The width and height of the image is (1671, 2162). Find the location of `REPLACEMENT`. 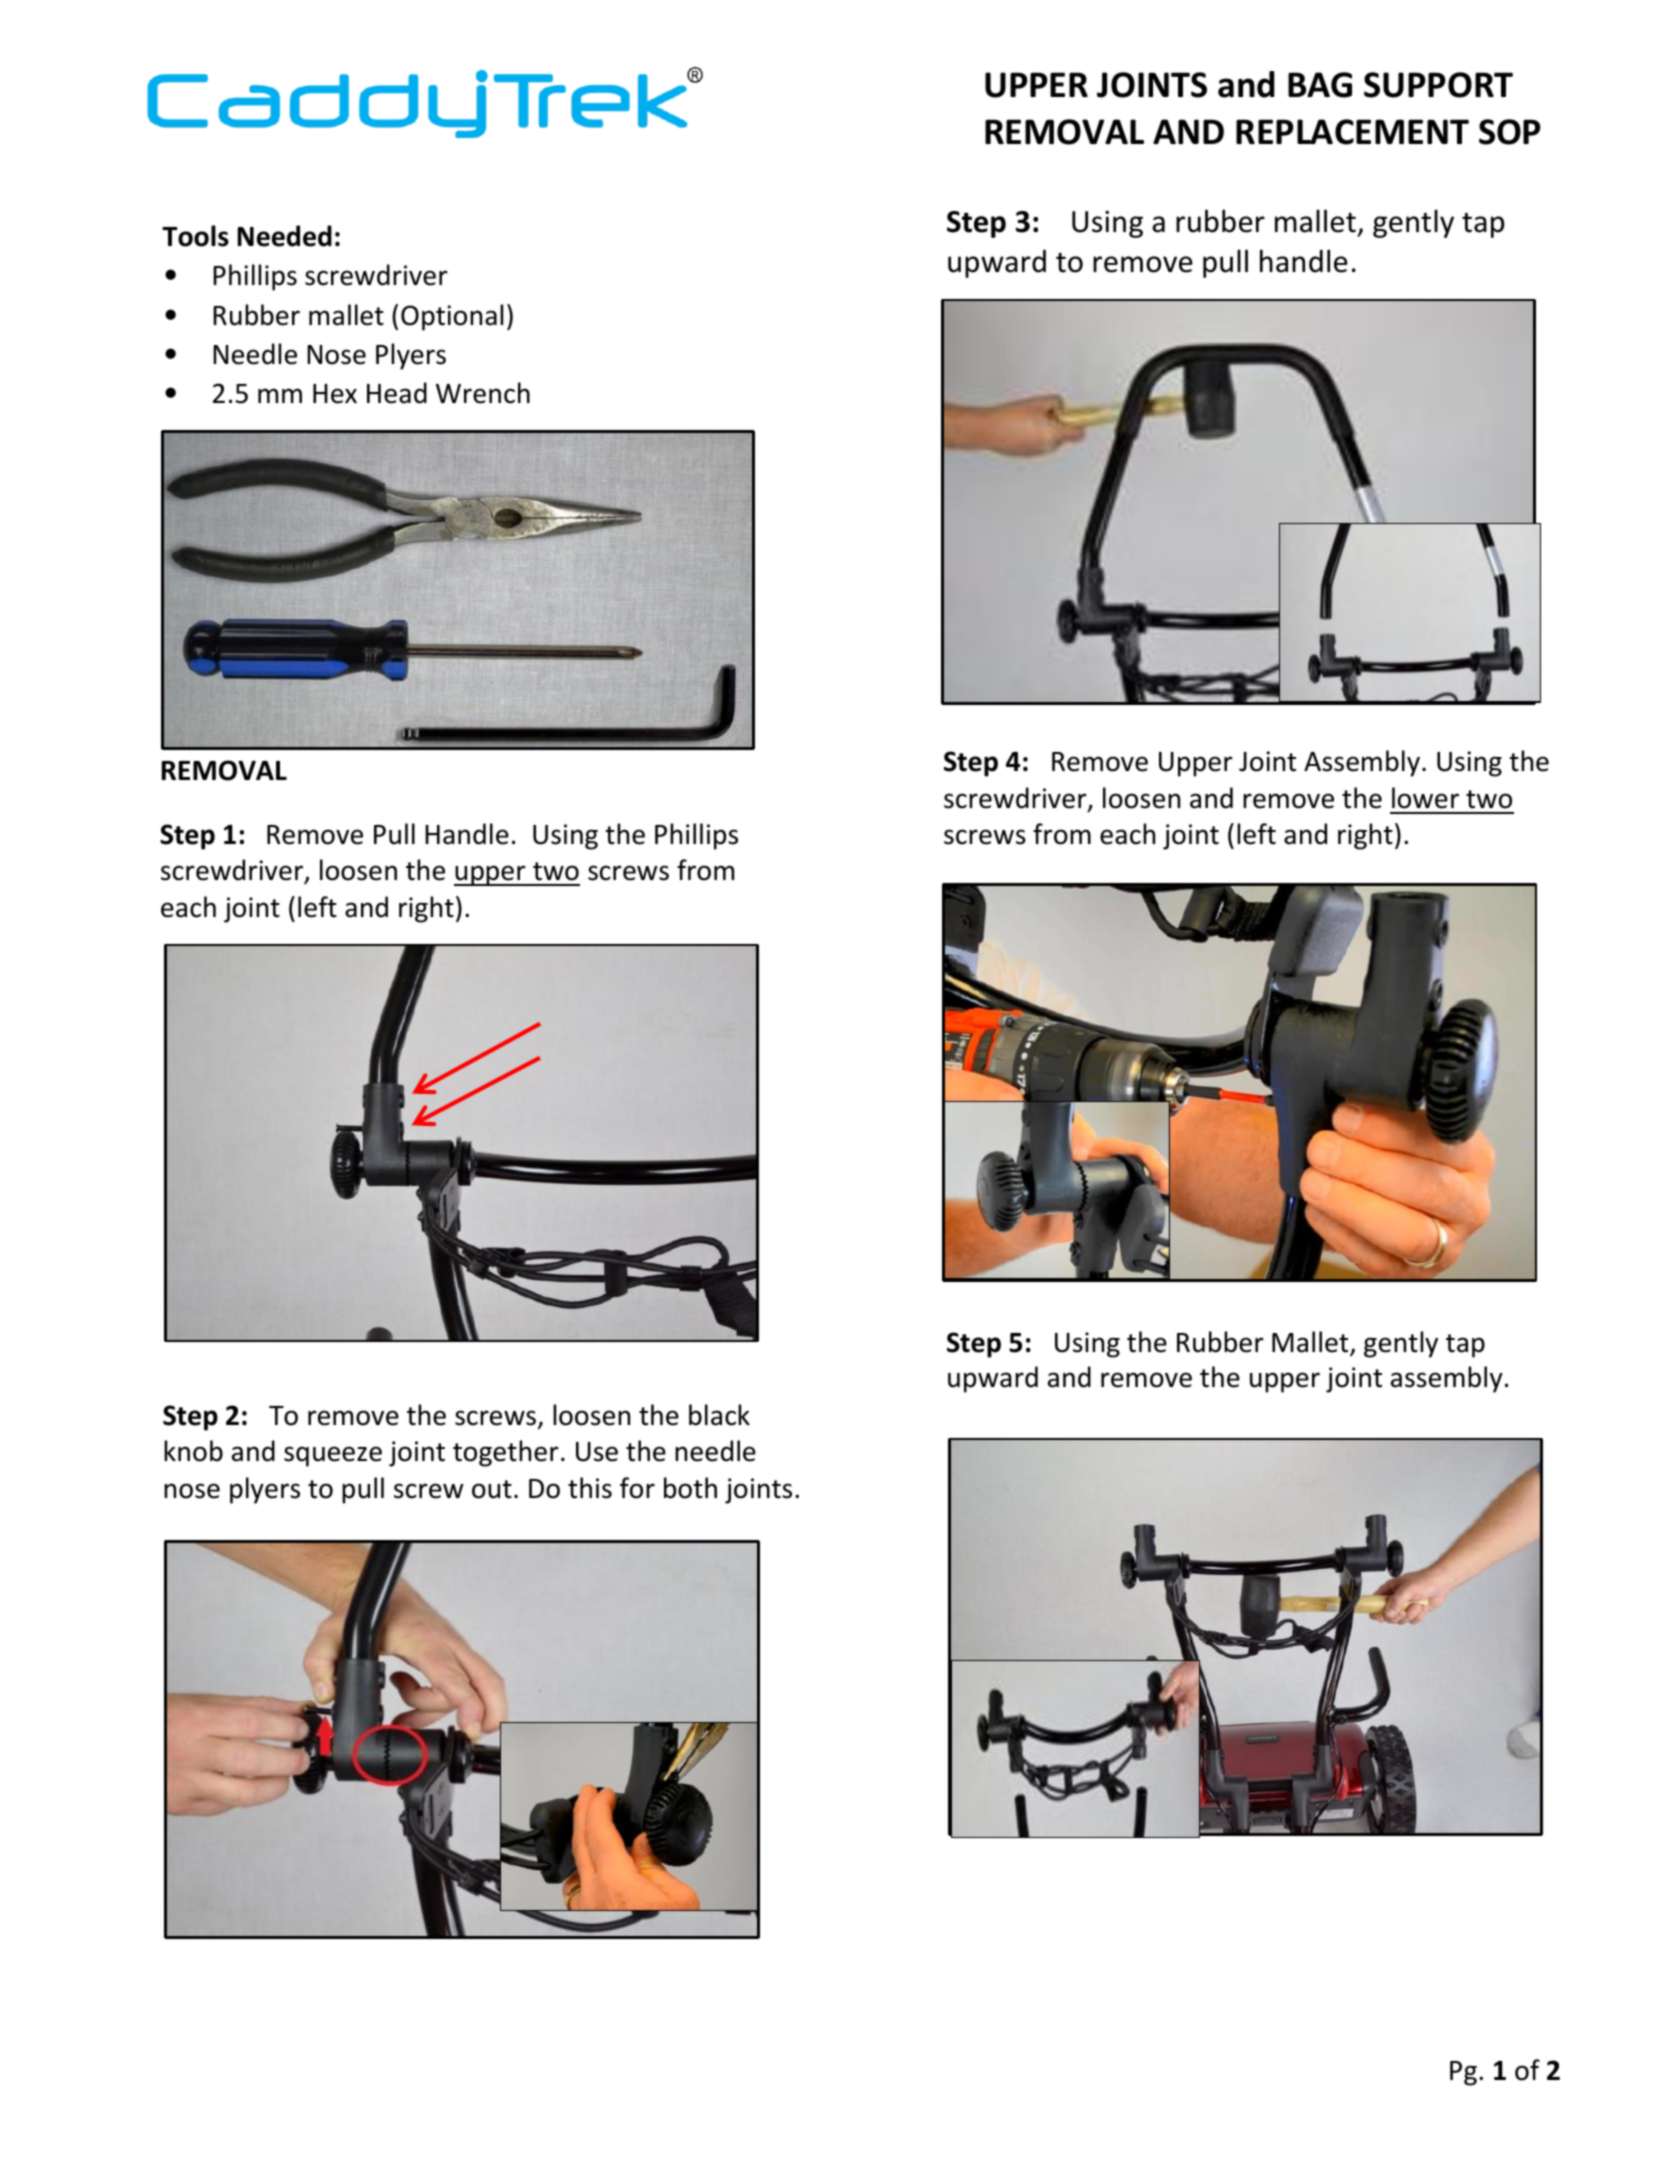

REPLACEMENT is located at coordinates (1352, 132).
